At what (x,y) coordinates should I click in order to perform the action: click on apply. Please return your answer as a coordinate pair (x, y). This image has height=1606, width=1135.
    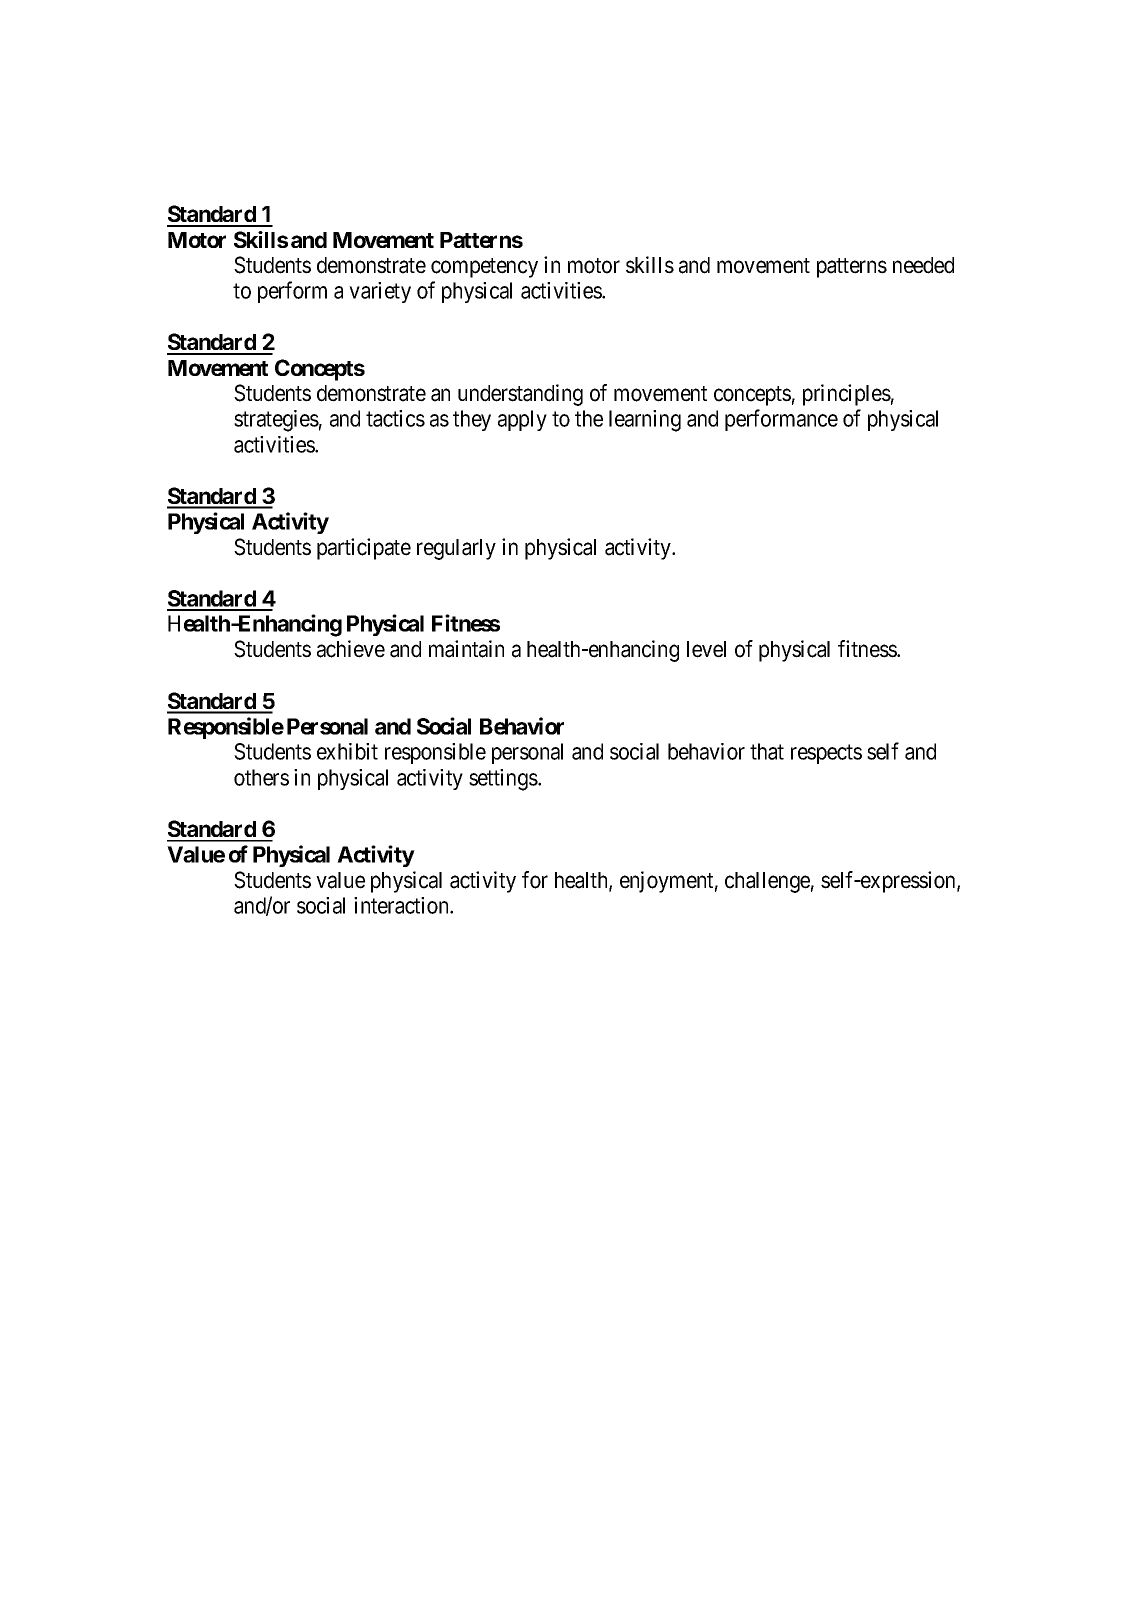
    Looking at the image, I should click on (522, 420).
